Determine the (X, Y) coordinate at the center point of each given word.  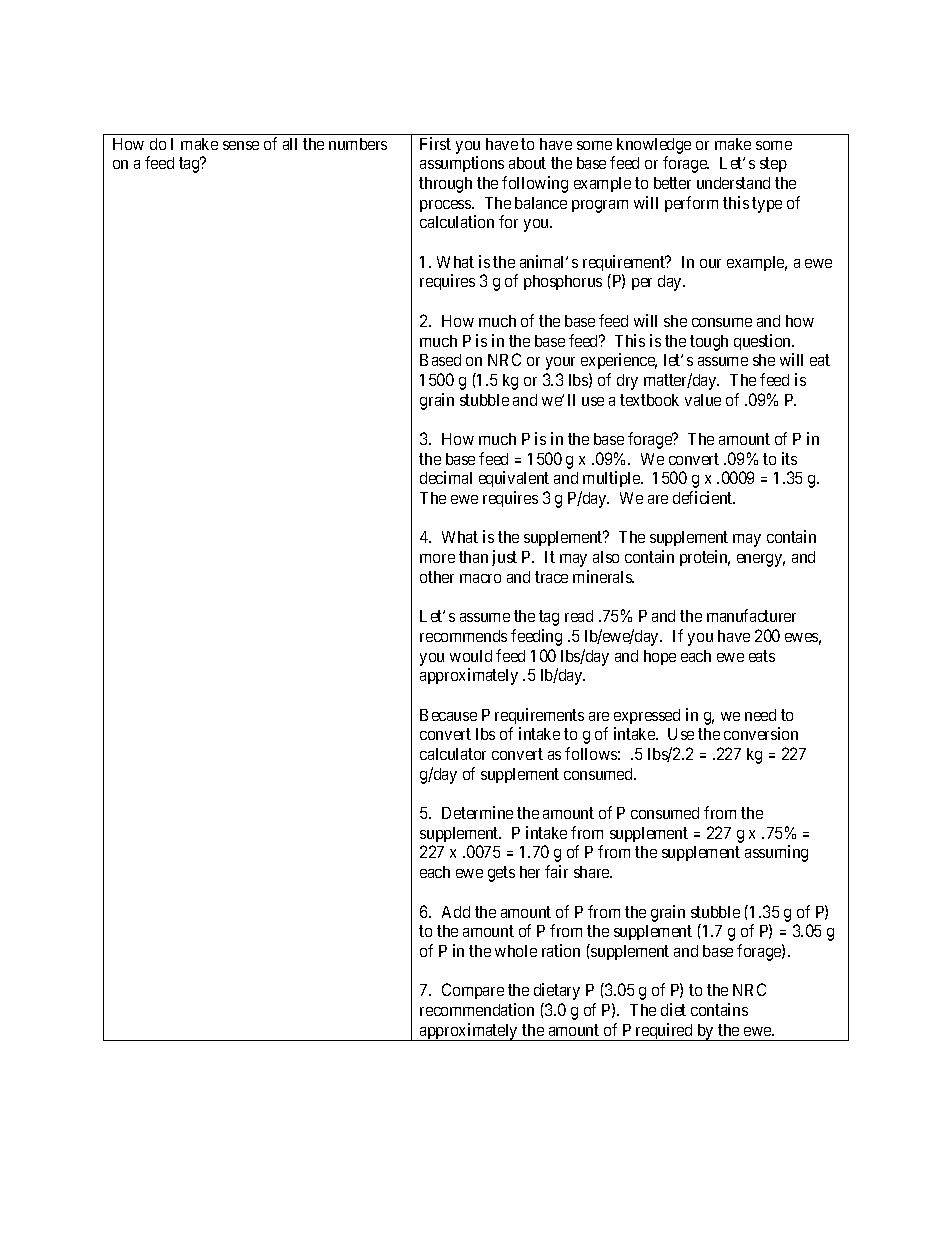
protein (705, 558)
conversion (761, 733)
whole (516, 951)
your (560, 363)
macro (480, 578)
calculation (457, 221)
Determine (477, 812)
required (664, 1032)
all (290, 144)
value (703, 400)
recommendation (477, 1009)
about (527, 163)
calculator (453, 754)
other (437, 577)
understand (733, 183)
